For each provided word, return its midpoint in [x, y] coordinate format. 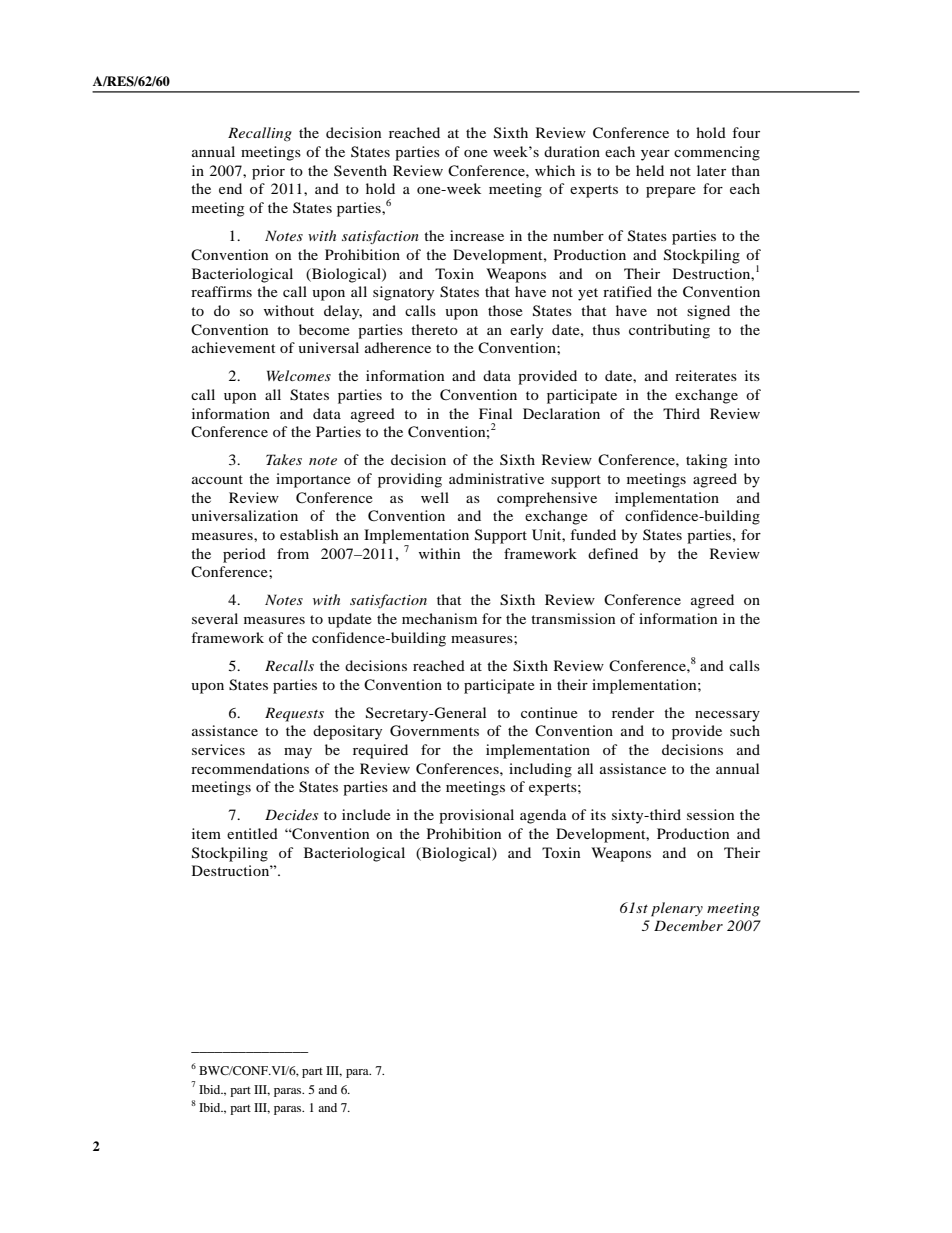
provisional [476, 816]
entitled [252, 833]
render [633, 712]
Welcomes [299, 375]
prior [268, 172]
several [215, 618]
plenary [677, 909]
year [655, 155]
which [555, 170]
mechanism [439, 618]
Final [495, 413]
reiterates [706, 375]
